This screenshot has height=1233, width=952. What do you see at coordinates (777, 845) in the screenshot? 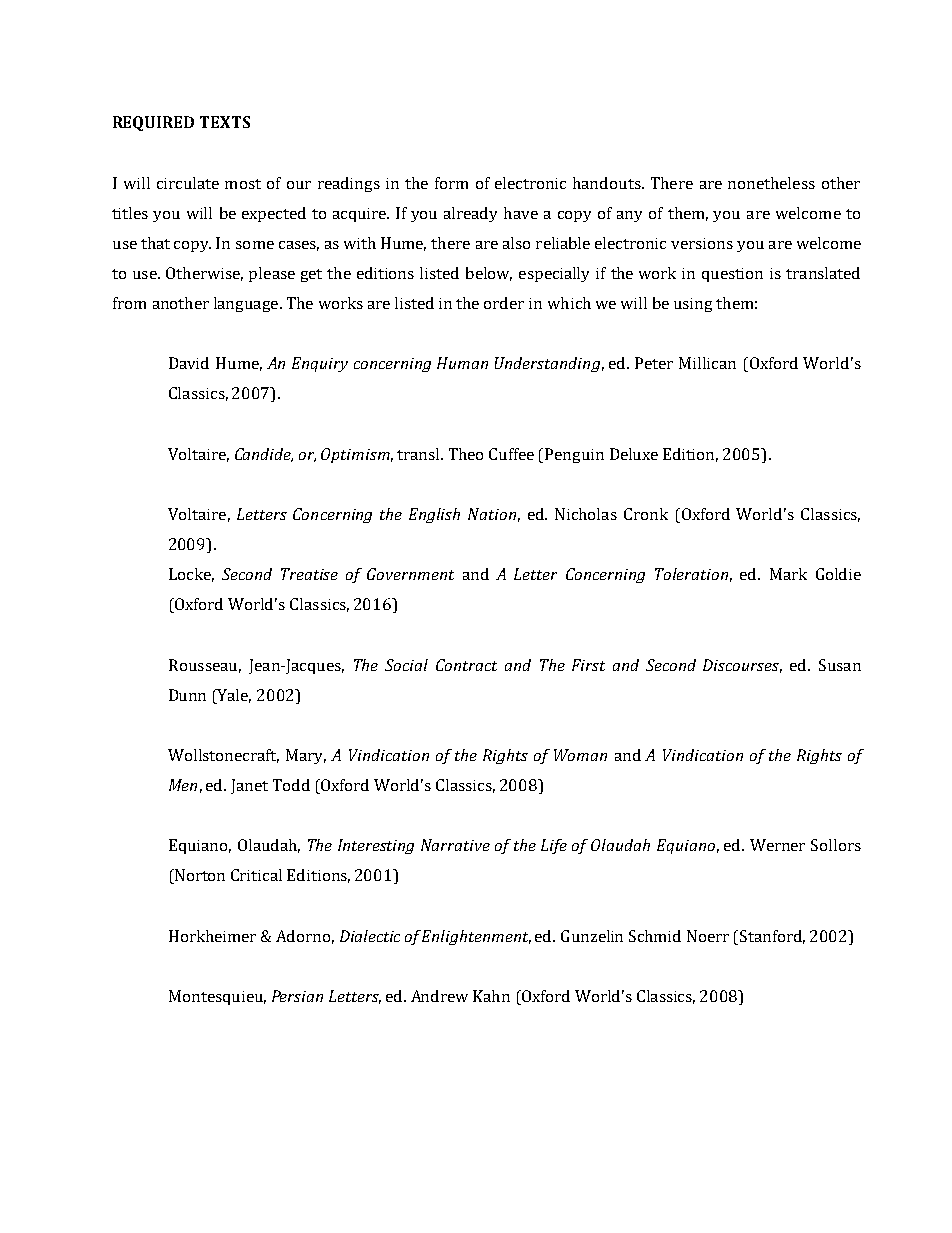
I see `Werner` at bounding box center [777, 845].
